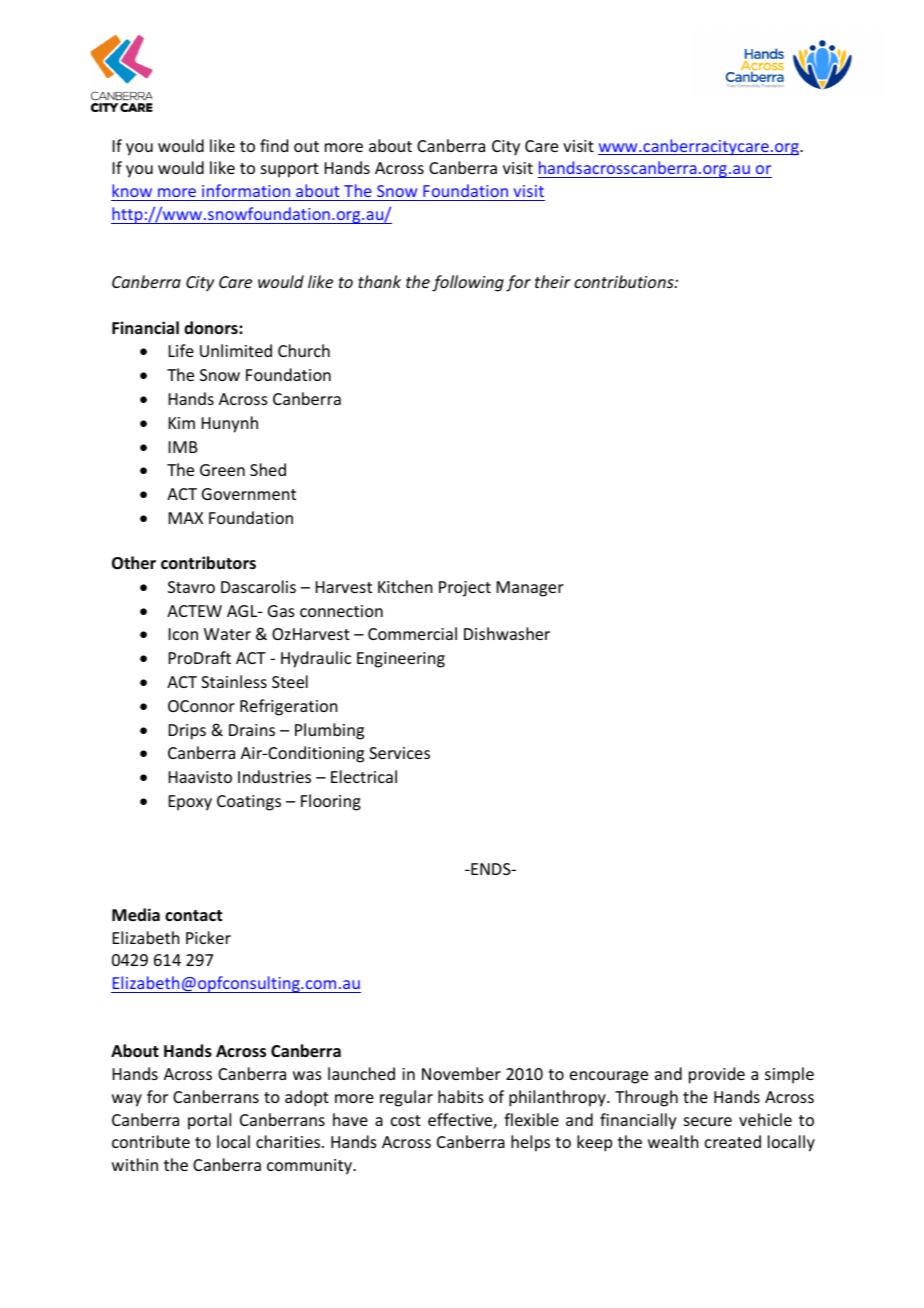 The height and width of the screenshot is (1308, 924). Describe the element at coordinates (227, 634) in the screenshot. I see `Water` at that location.
